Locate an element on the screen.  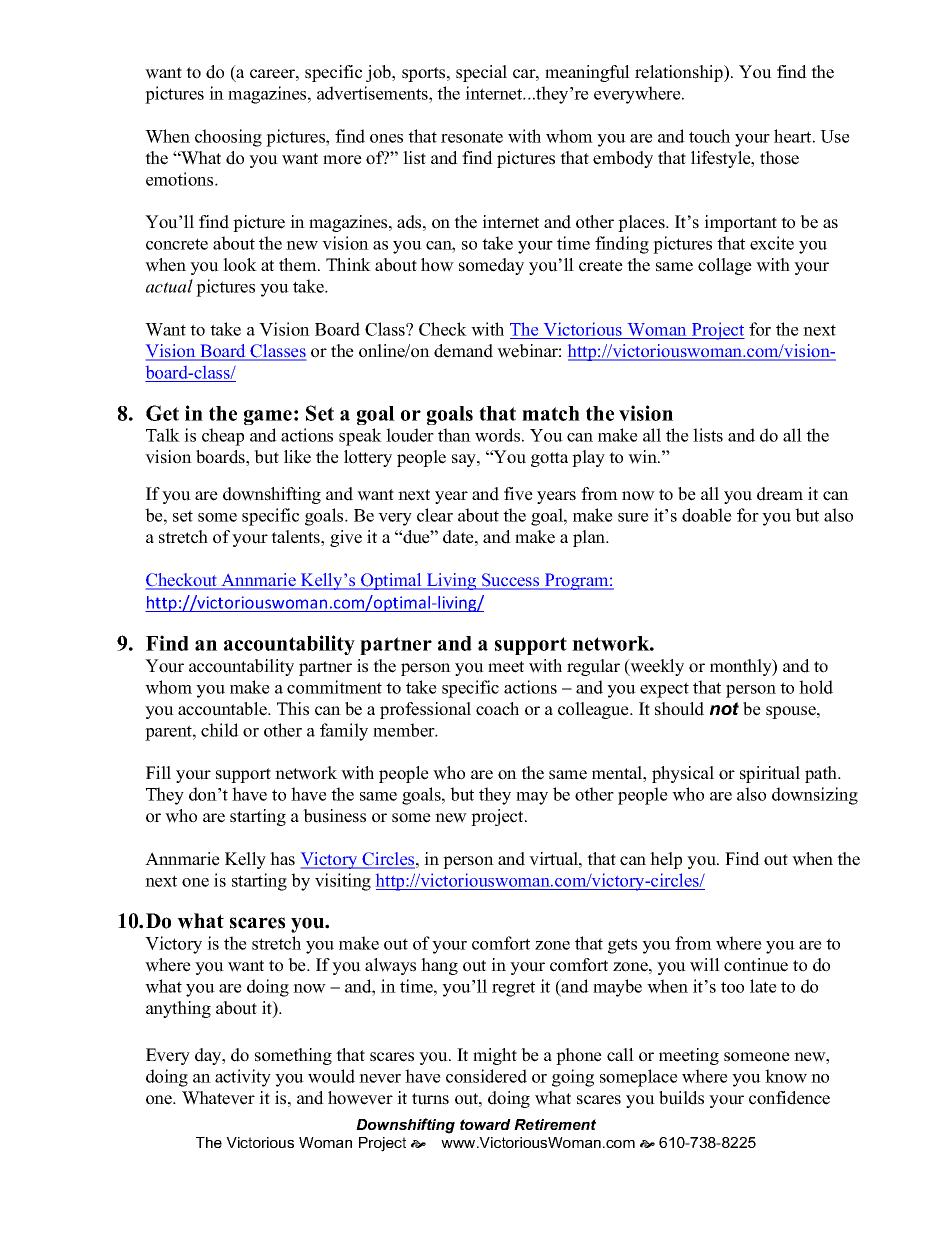
special is located at coordinates (481, 73).
